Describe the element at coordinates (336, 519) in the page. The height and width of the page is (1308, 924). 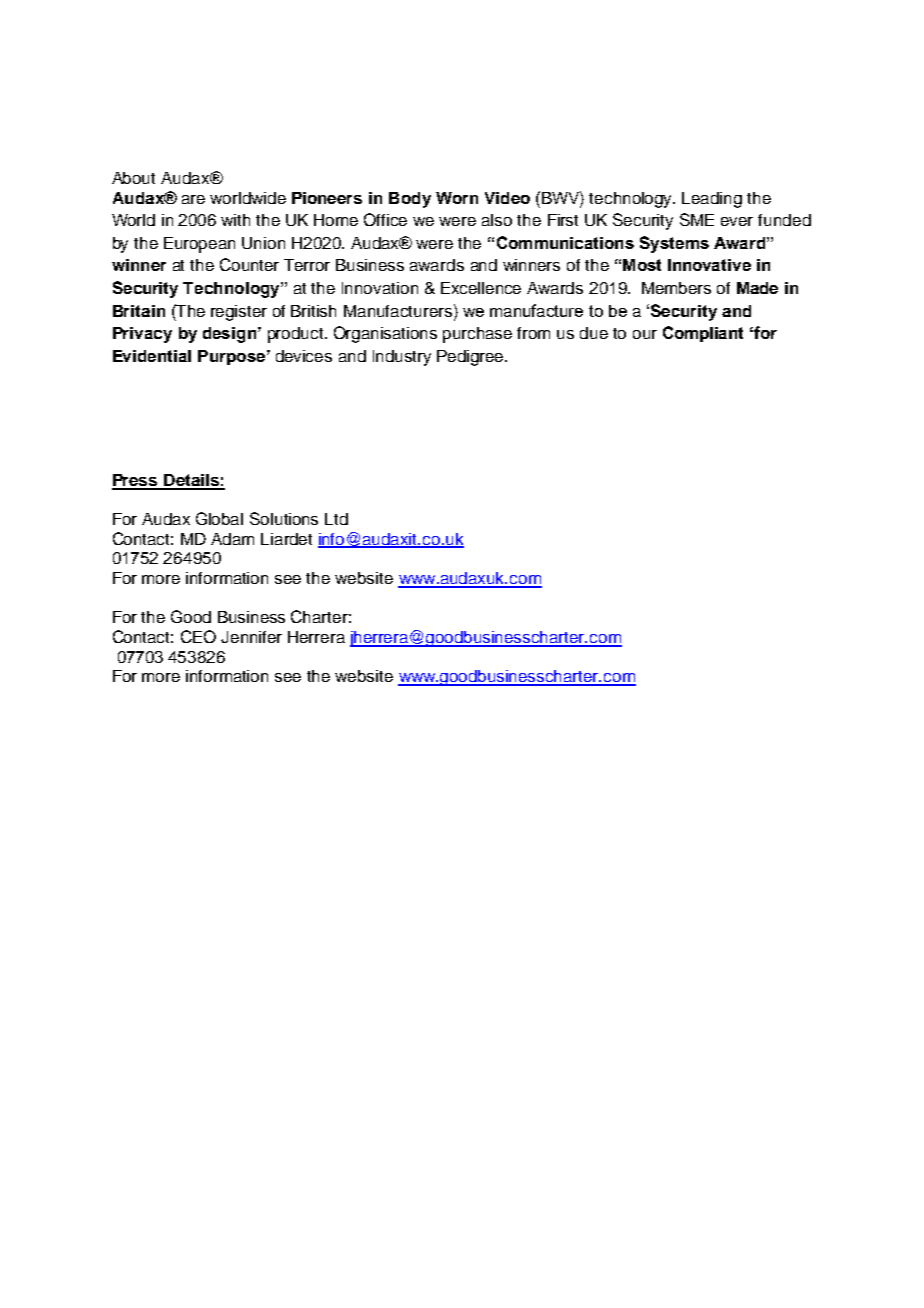
I see `Ltd` at that location.
